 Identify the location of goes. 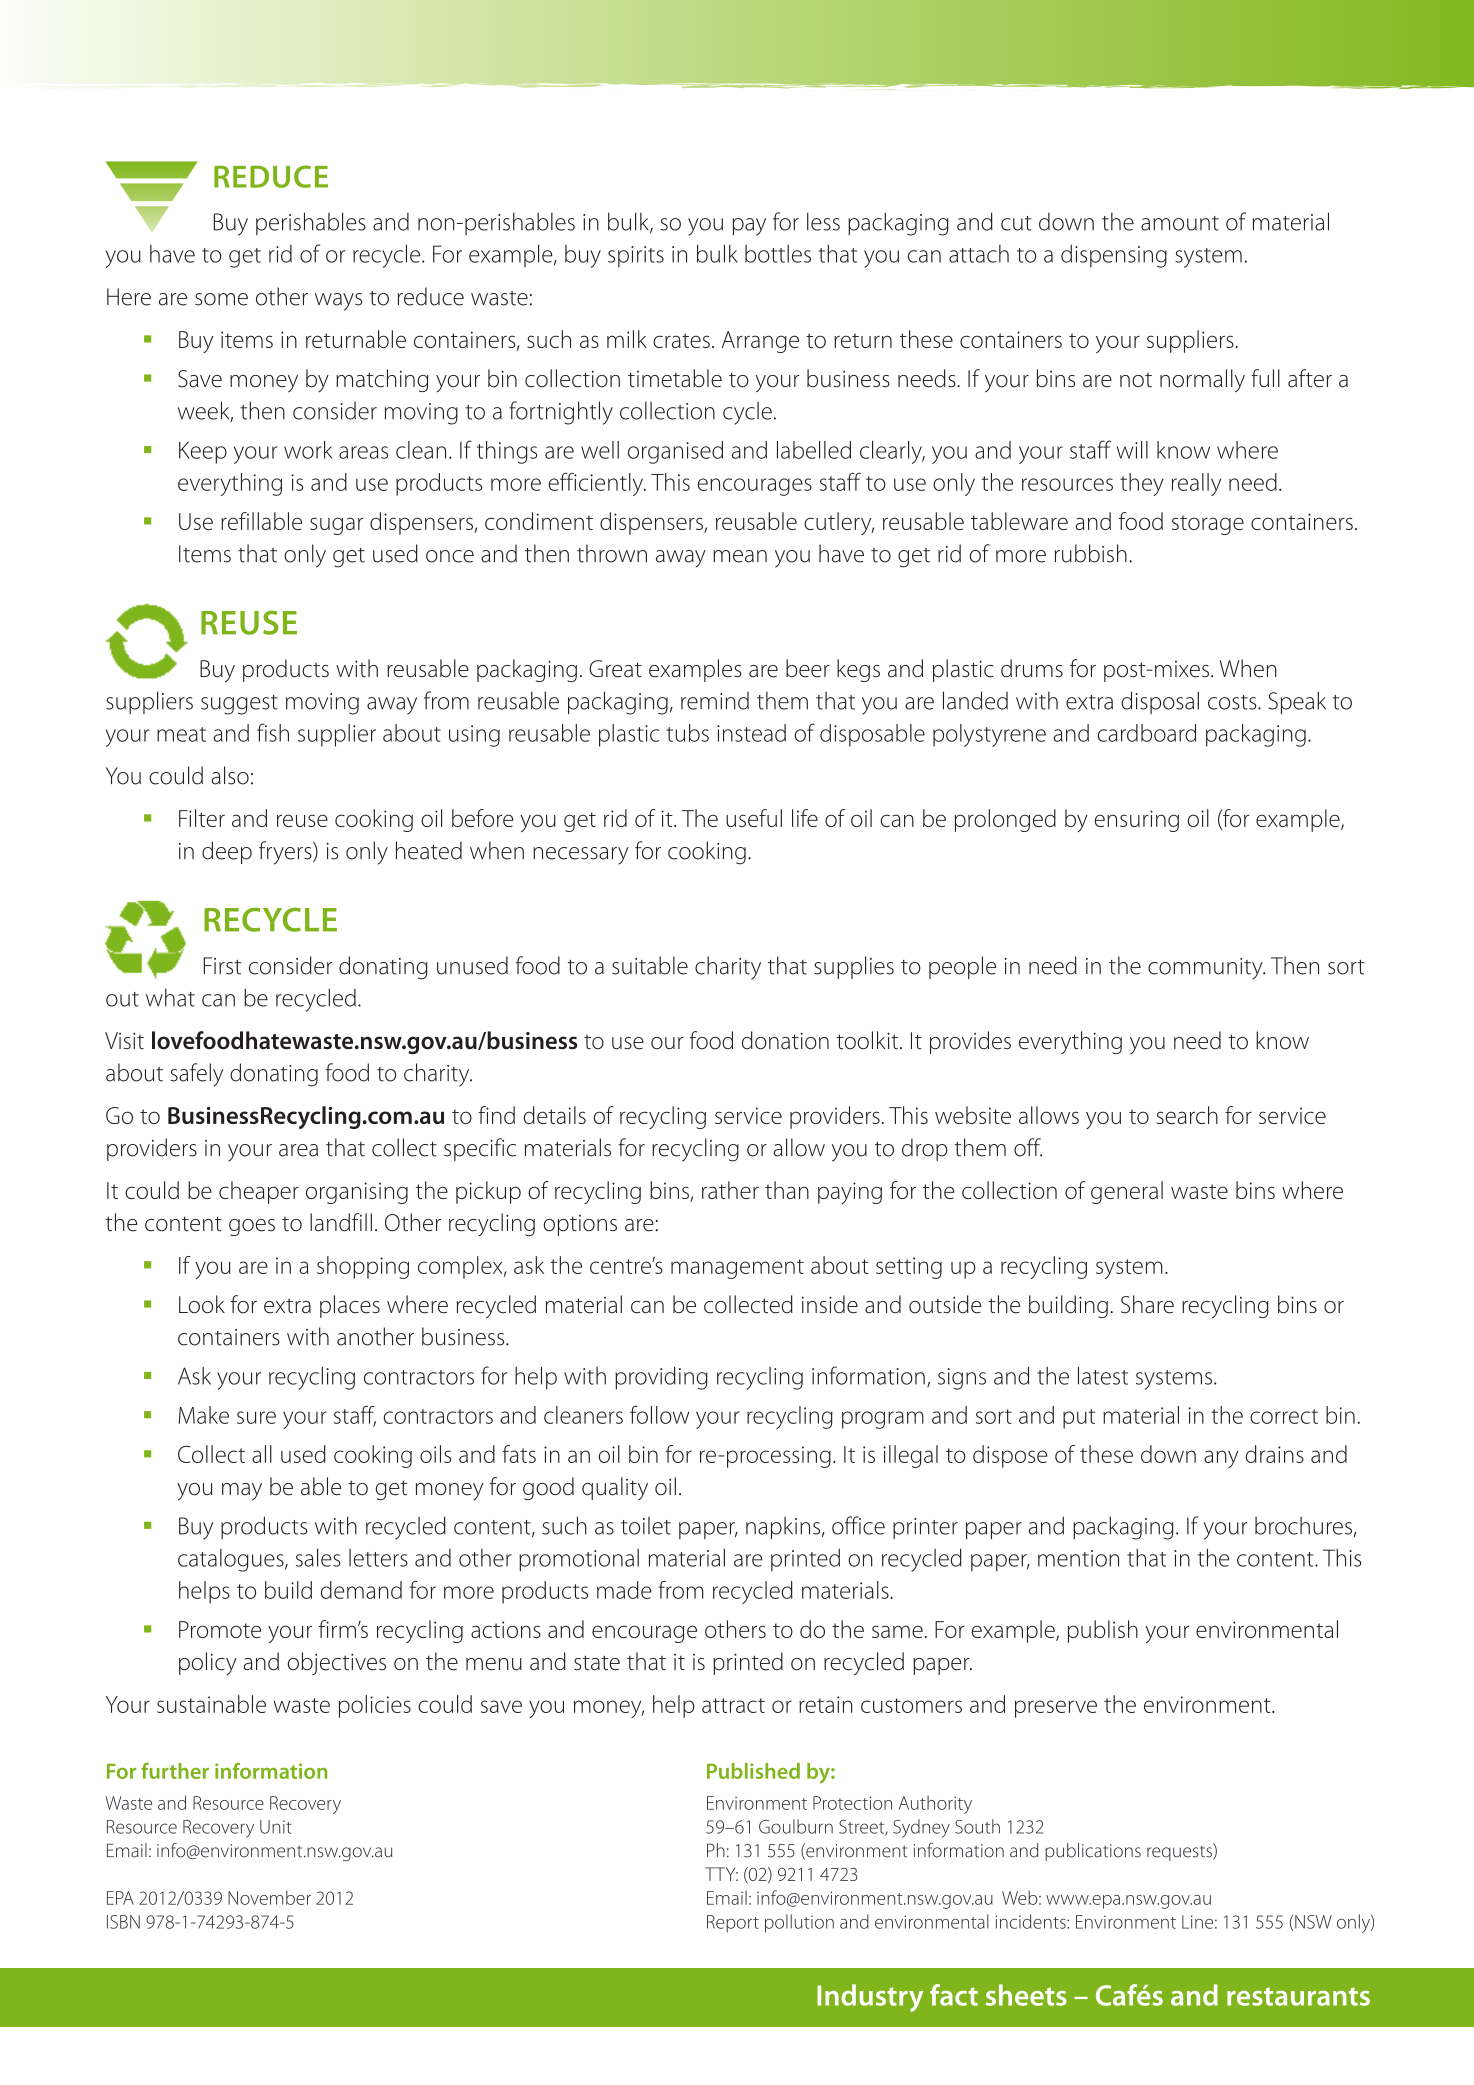
(252, 1227).
